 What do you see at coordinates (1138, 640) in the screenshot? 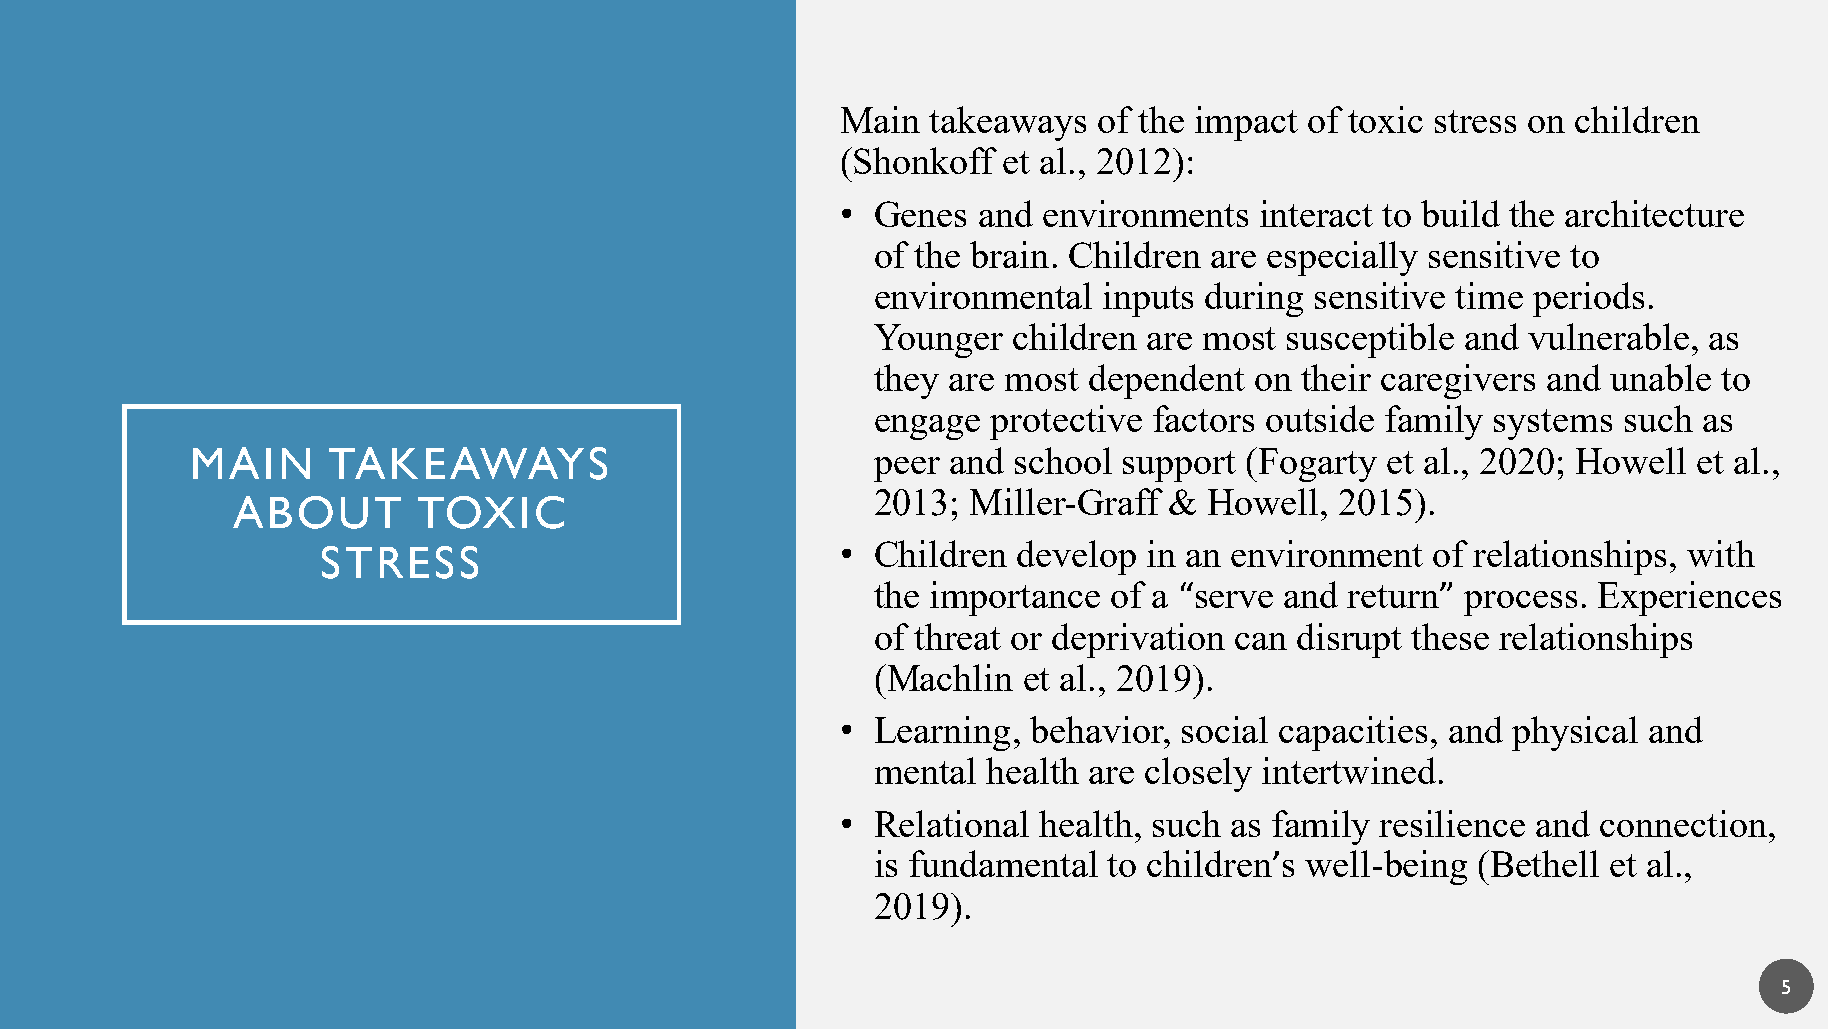
I see `deprivation` at bounding box center [1138, 640].
